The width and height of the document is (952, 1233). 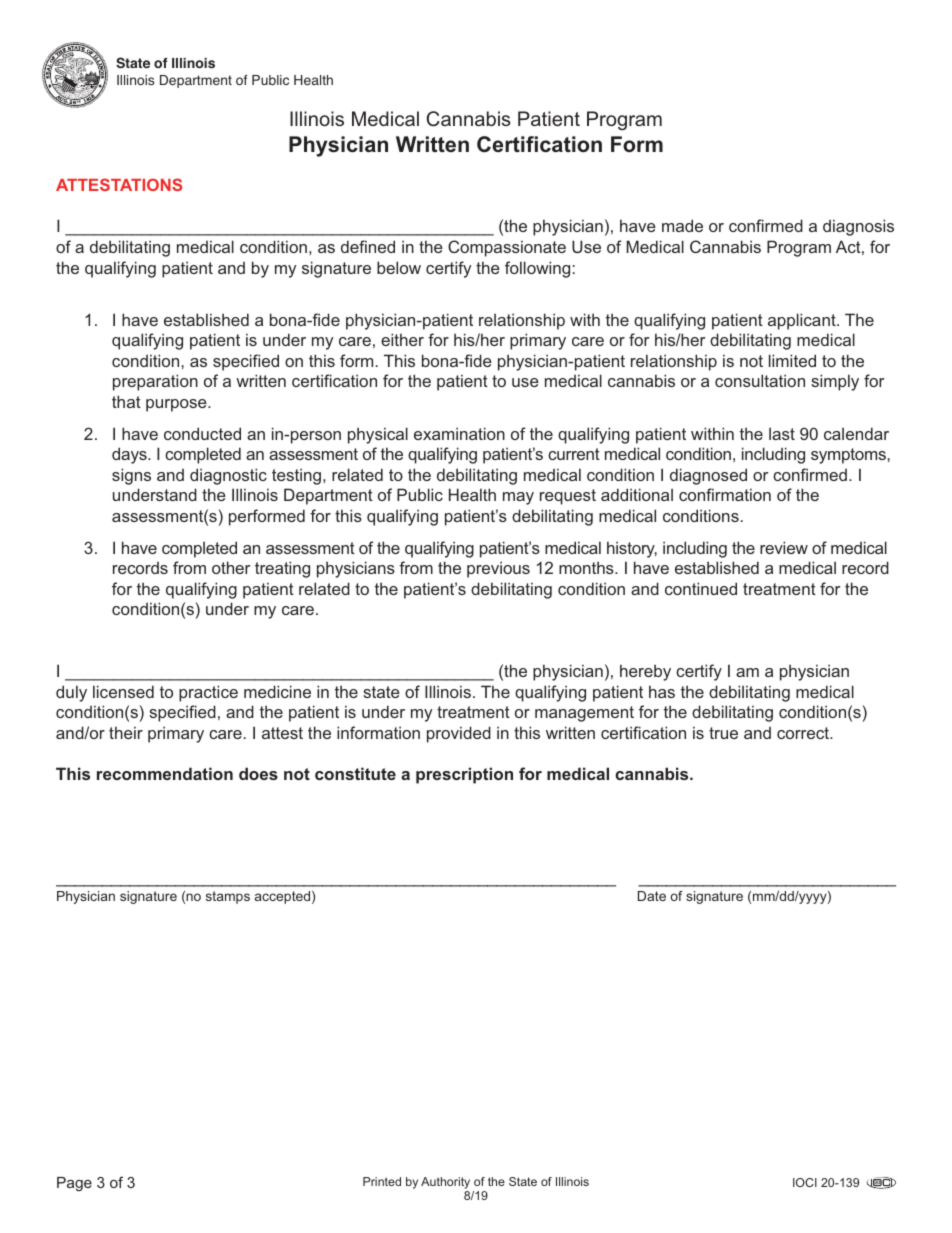 I want to click on other, so click(x=231, y=567).
